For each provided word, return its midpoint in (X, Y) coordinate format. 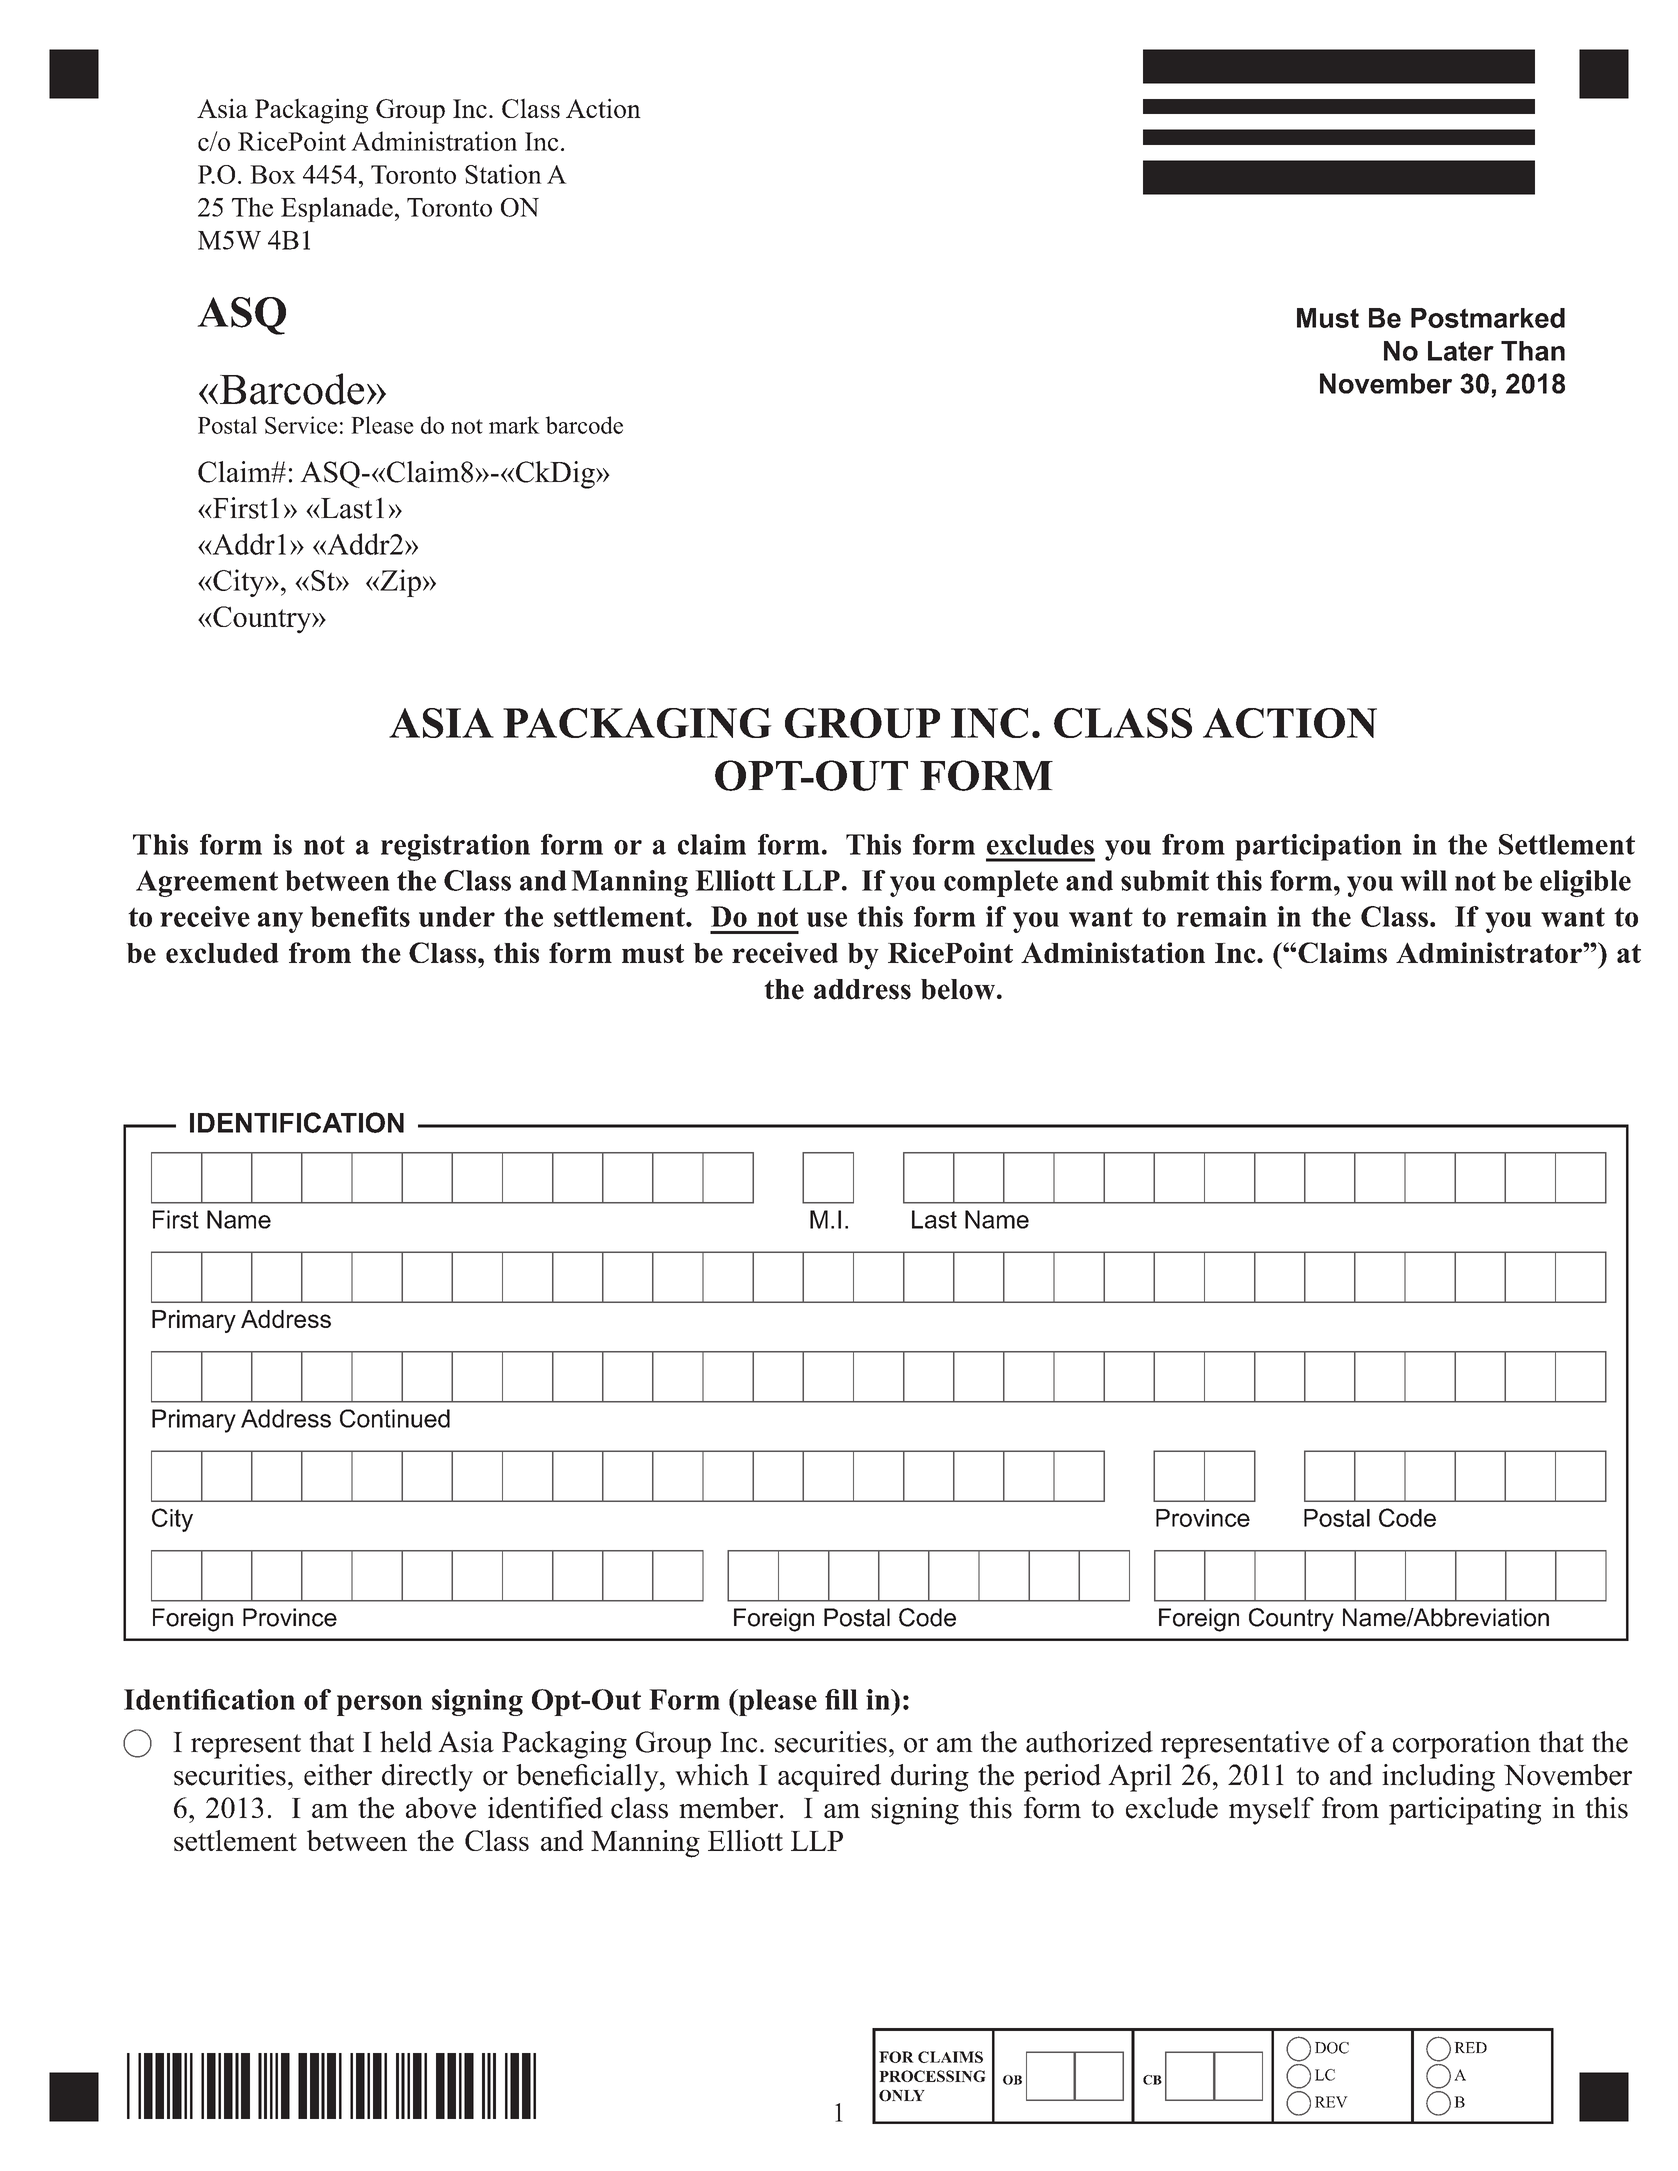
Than (1533, 351)
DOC (1332, 2048)
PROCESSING (932, 2076)
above (441, 1808)
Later (1461, 351)
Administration (434, 141)
